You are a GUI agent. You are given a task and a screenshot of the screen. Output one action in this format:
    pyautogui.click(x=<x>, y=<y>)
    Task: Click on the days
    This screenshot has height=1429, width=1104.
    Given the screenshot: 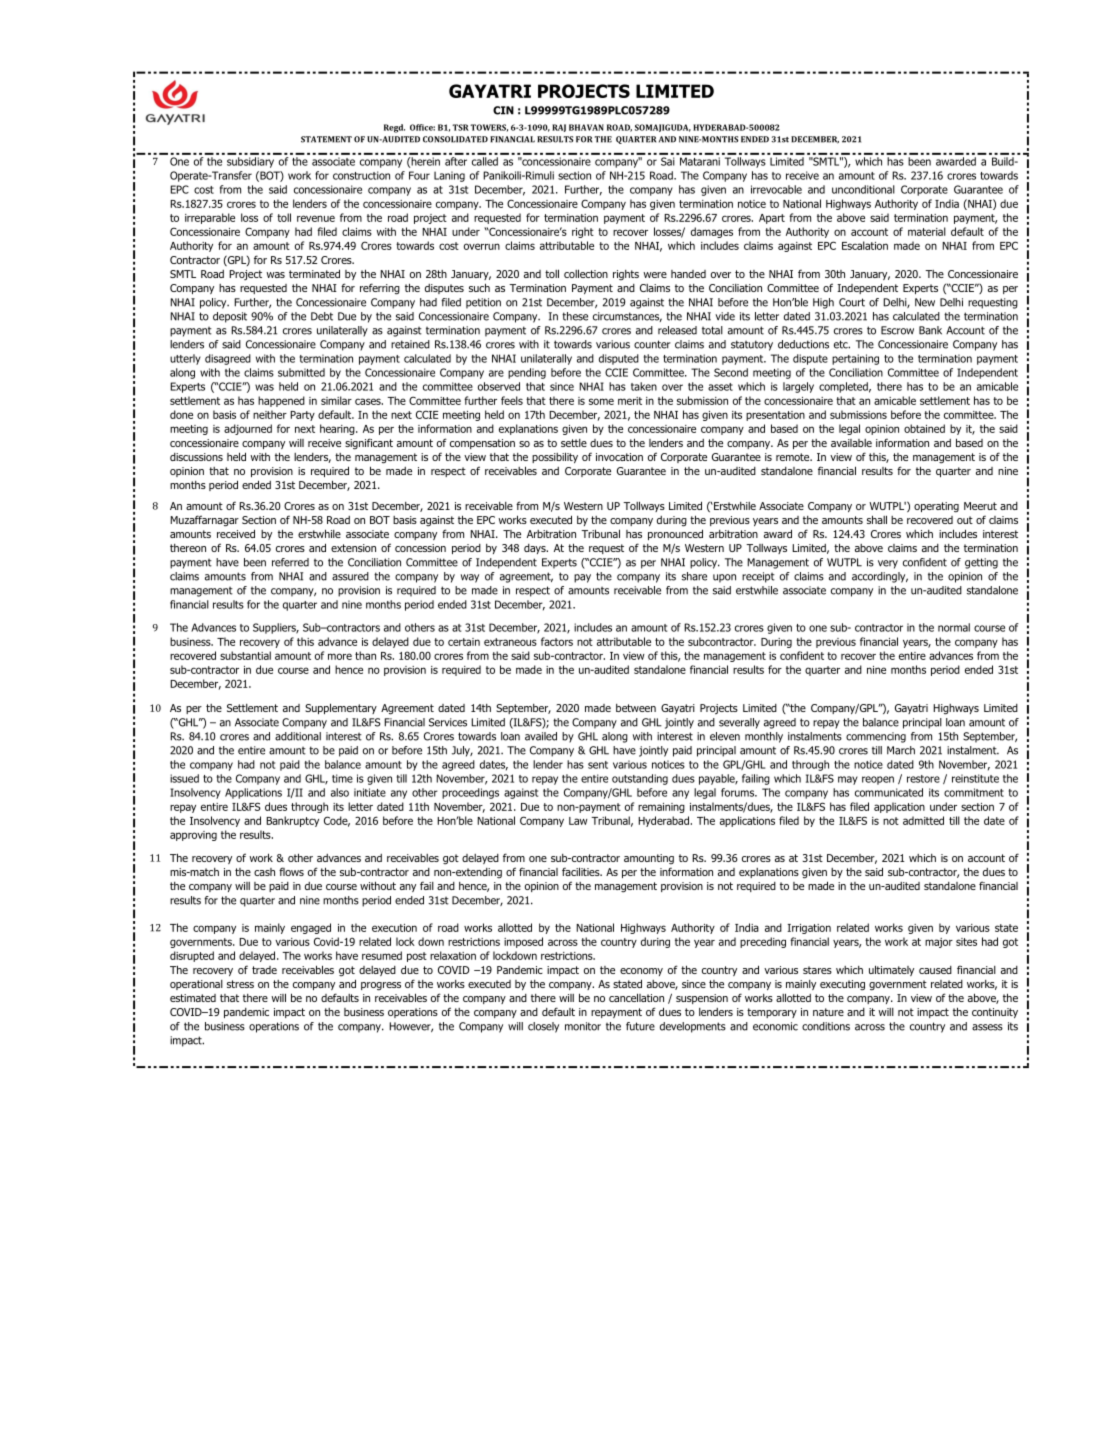 What is the action you would take?
    pyautogui.click(x=536, y=549)
